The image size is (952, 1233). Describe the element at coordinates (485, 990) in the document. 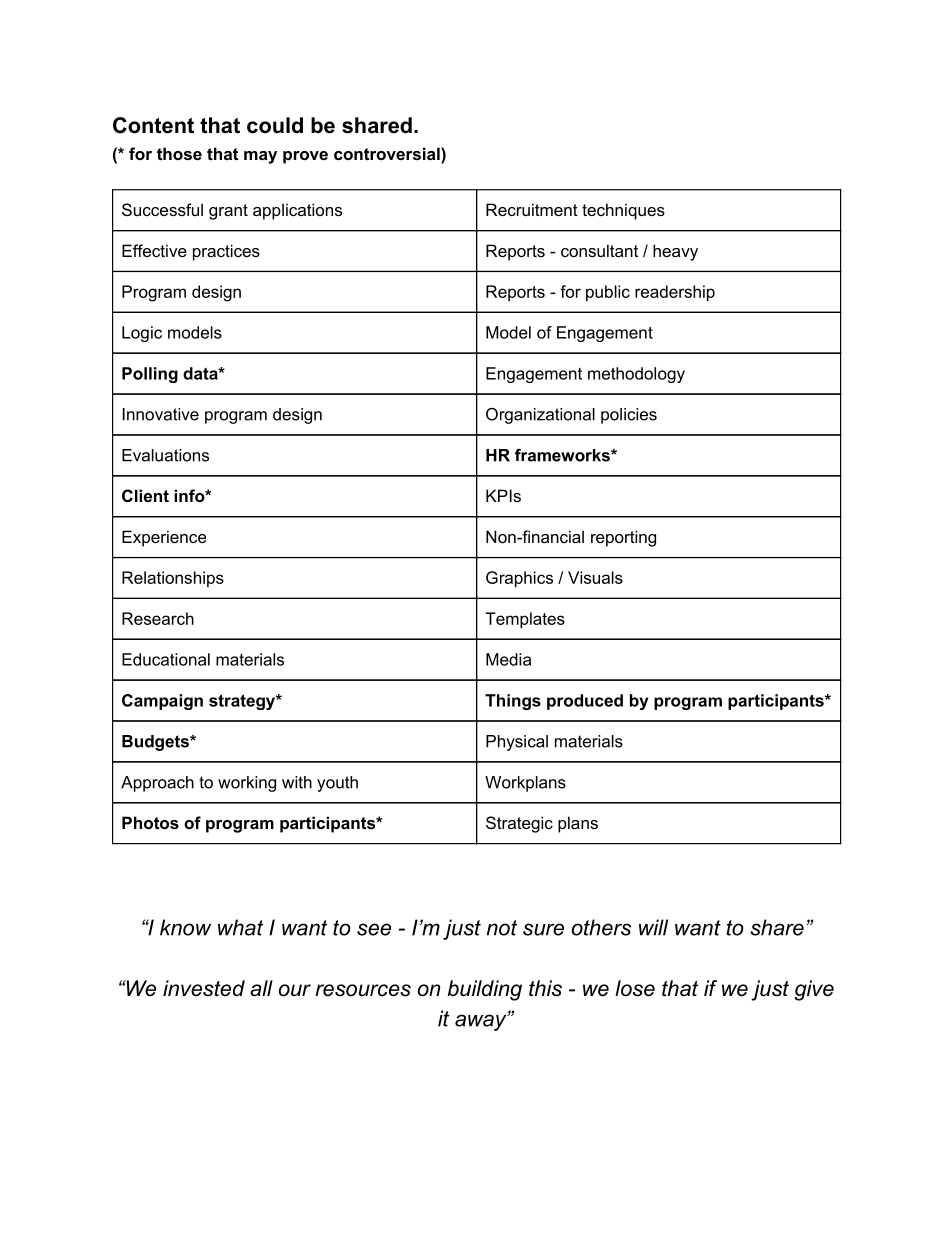

I see `building` at that location.
